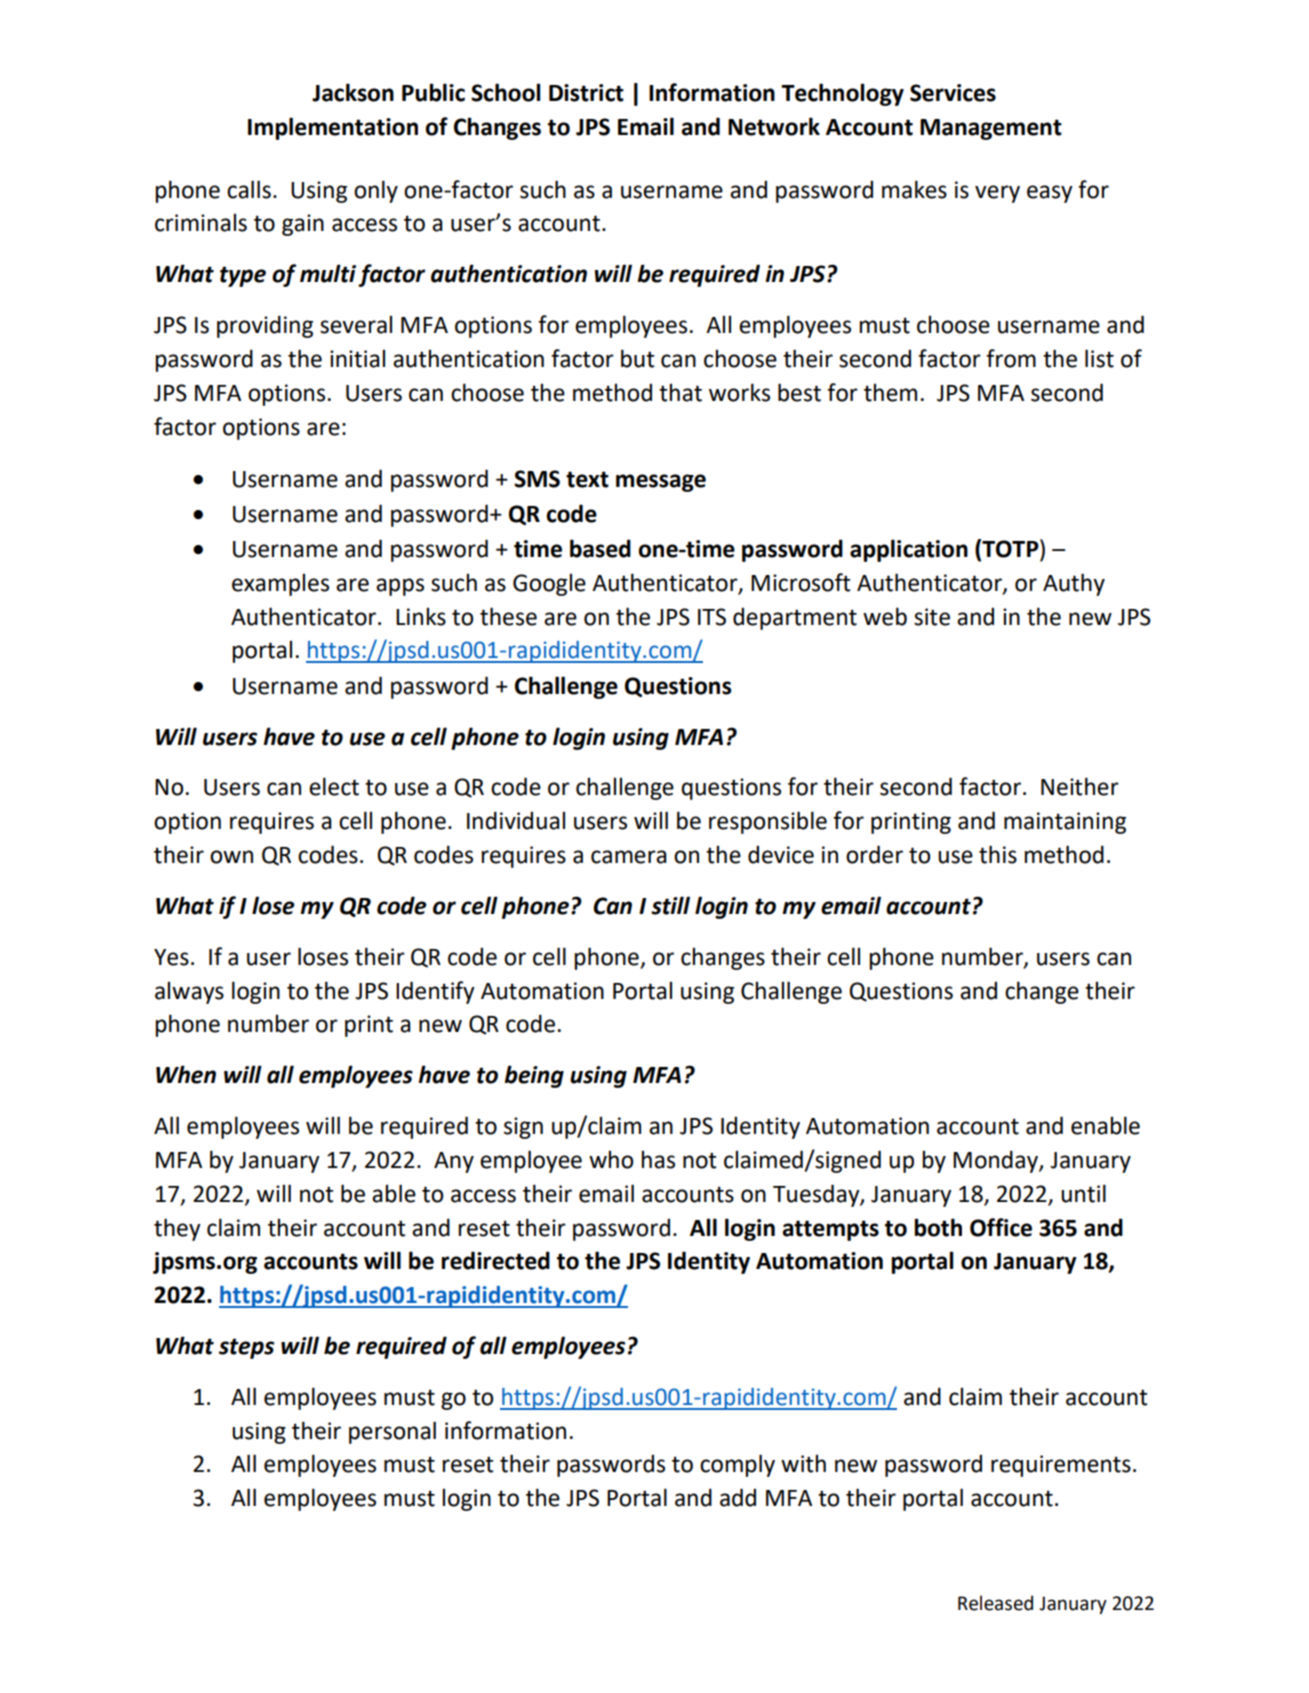  I want to click on ITS, so click(712, 617).
